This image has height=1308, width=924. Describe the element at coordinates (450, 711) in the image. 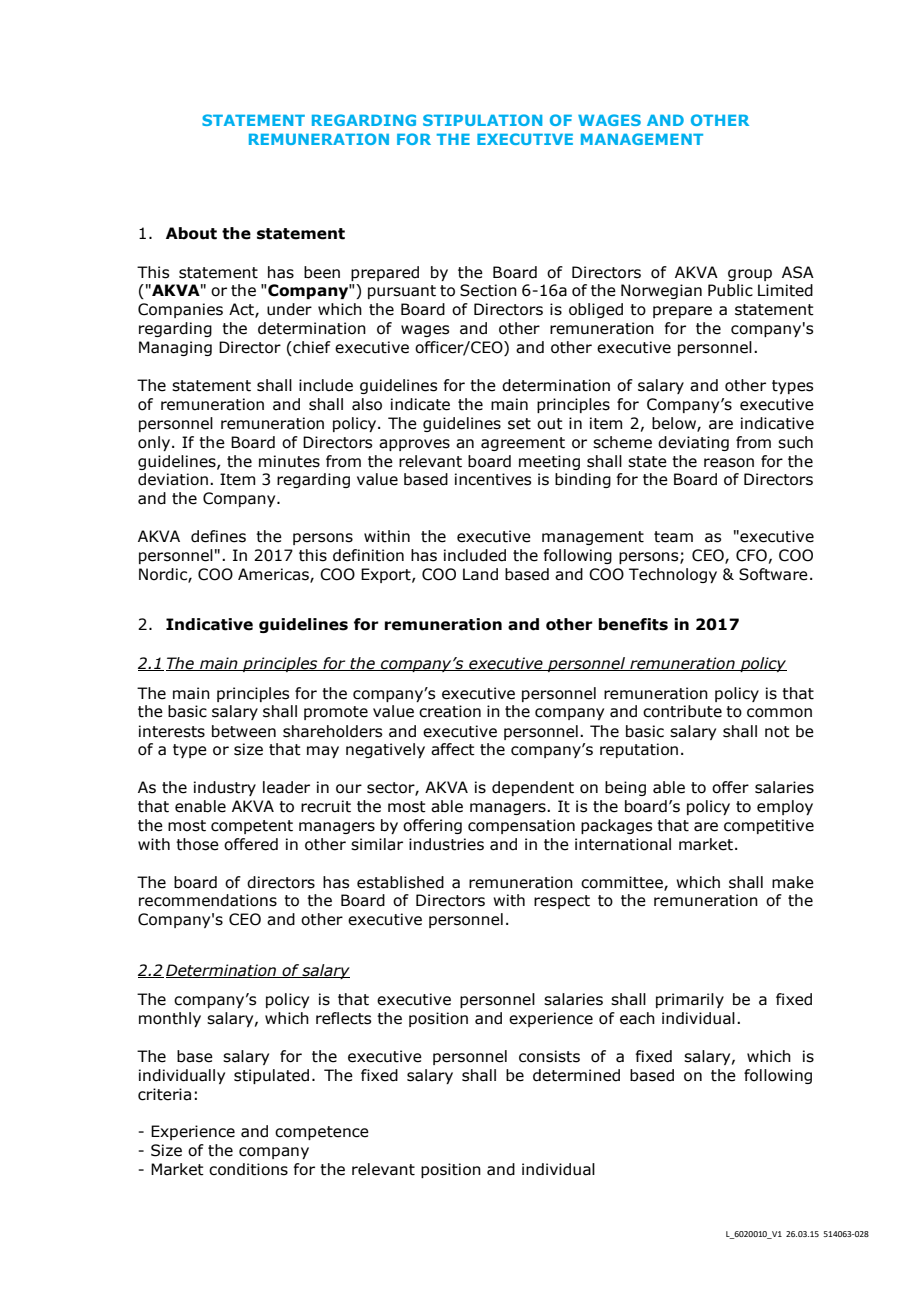

I see `creation` at that location.
